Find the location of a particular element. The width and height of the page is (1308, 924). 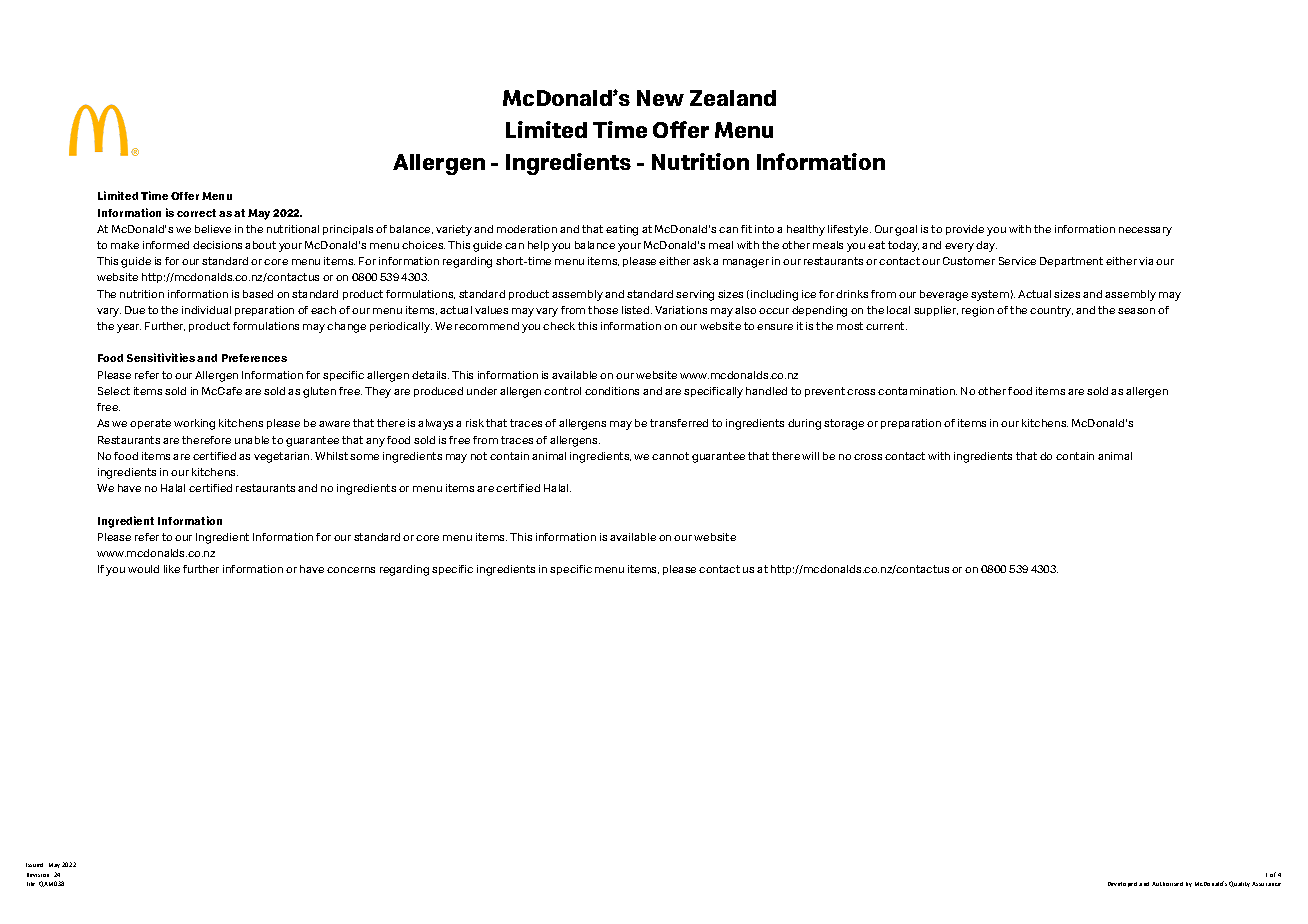

correct is located at coordinates (196, 213).
